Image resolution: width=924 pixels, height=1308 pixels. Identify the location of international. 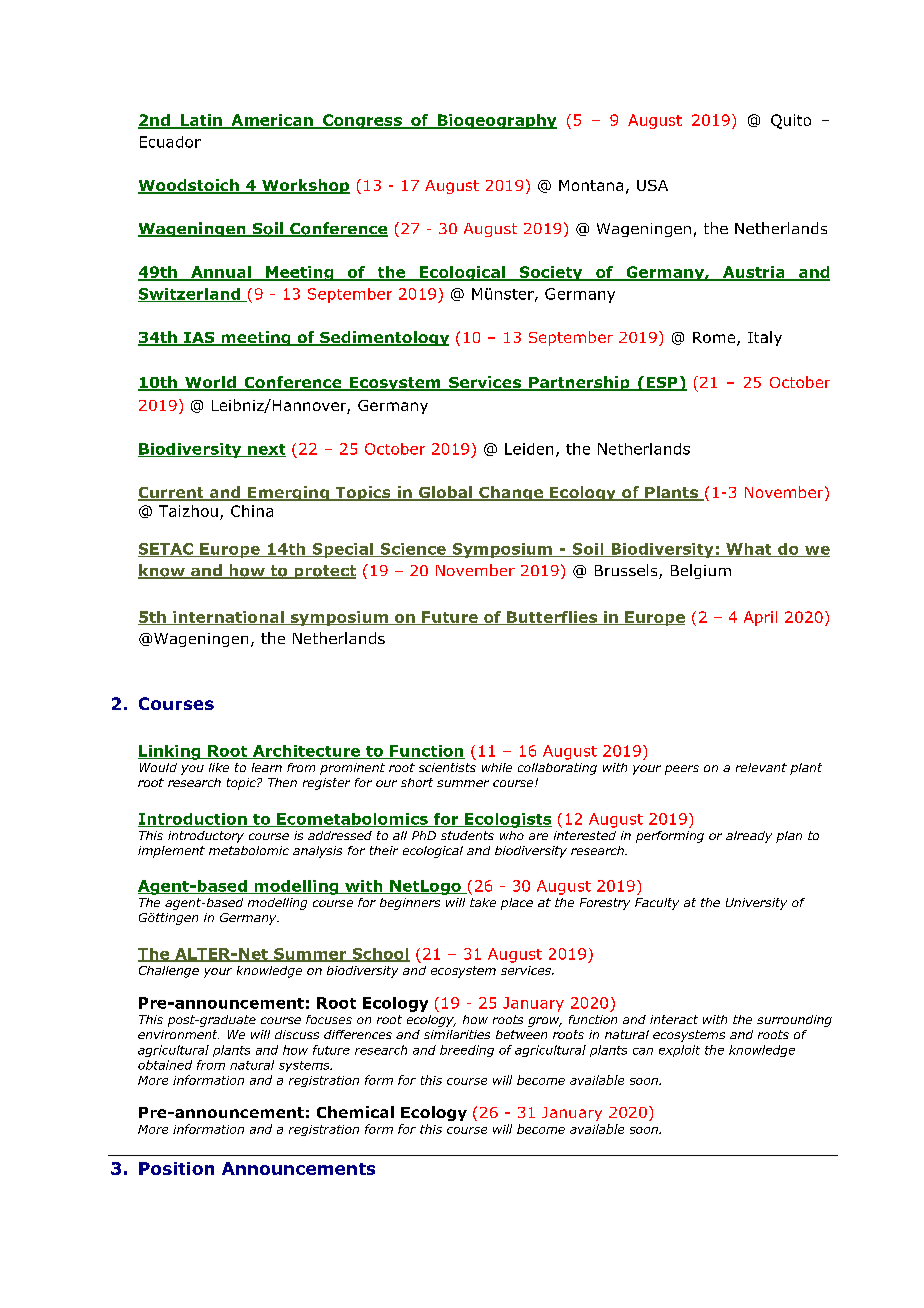
(228, 618).
